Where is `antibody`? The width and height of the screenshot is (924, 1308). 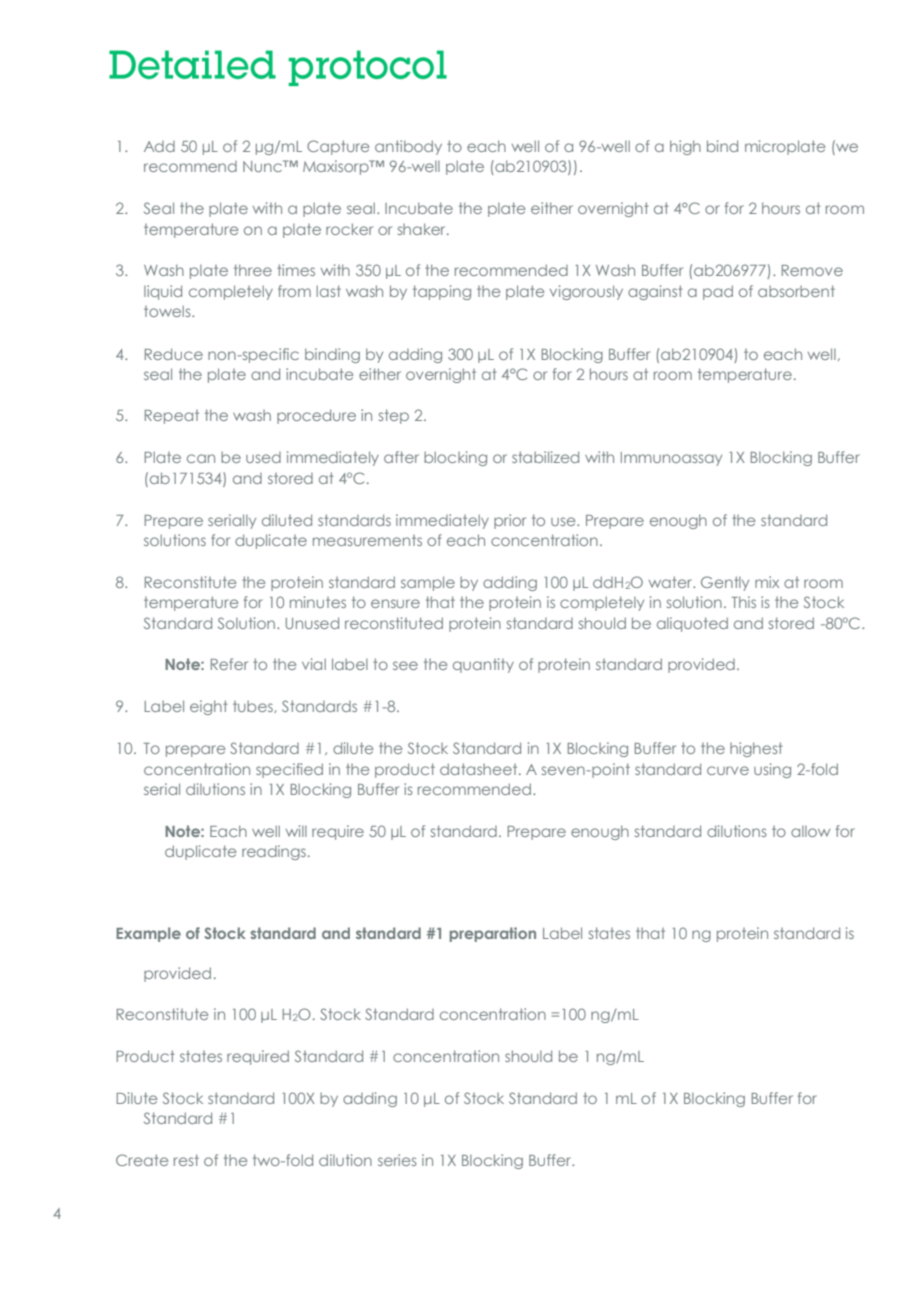
antibody is located at coordinates (408, 147).
